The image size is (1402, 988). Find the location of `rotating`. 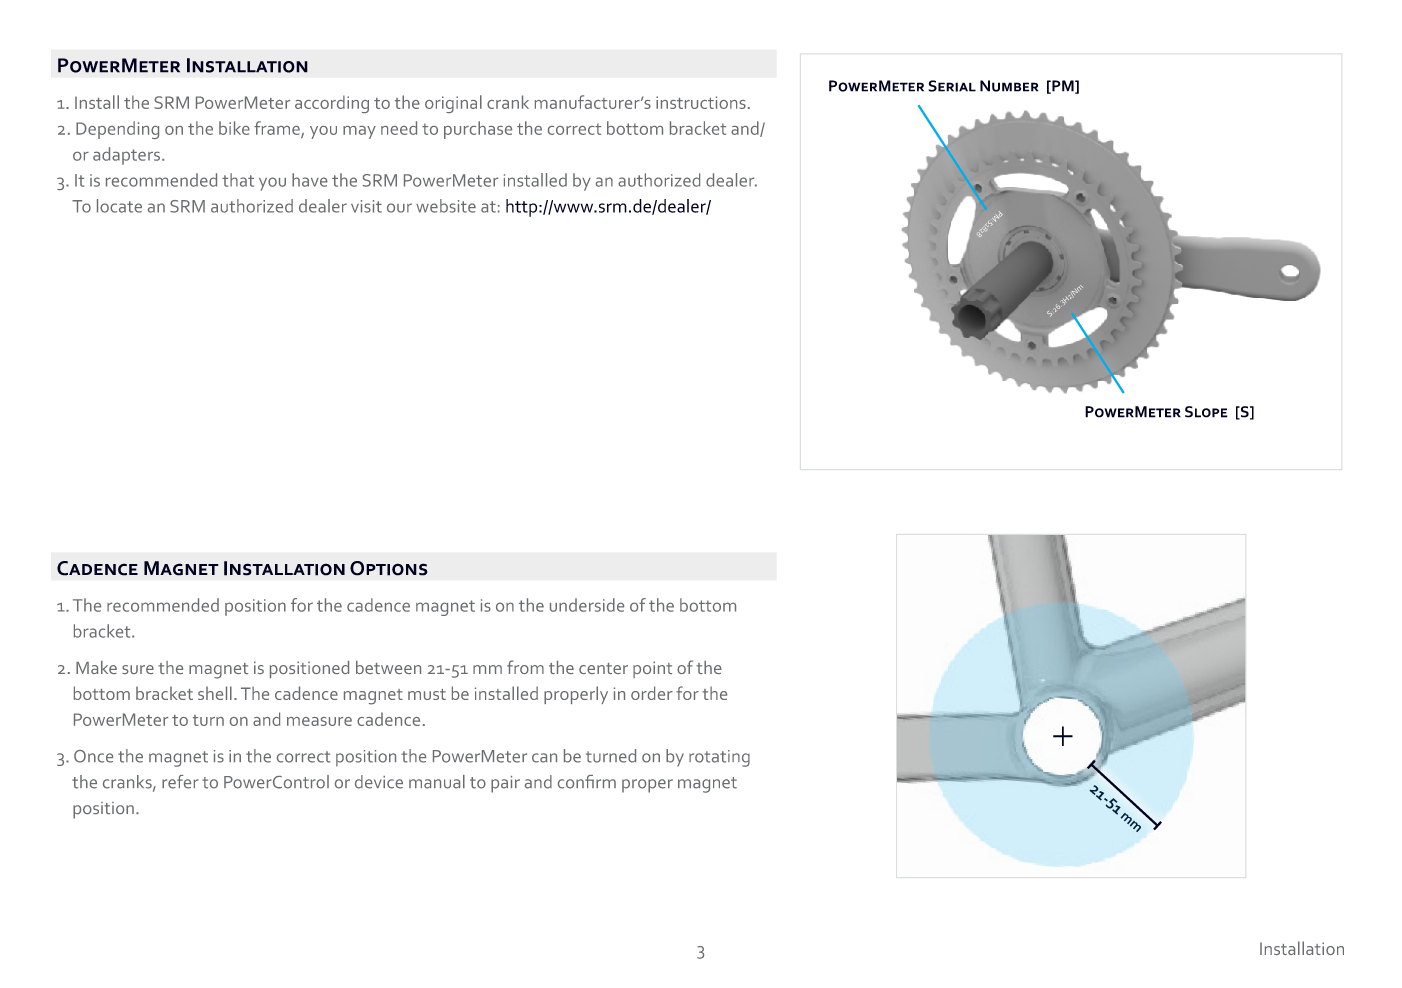

rotating is located at coordinates (719, 758).
